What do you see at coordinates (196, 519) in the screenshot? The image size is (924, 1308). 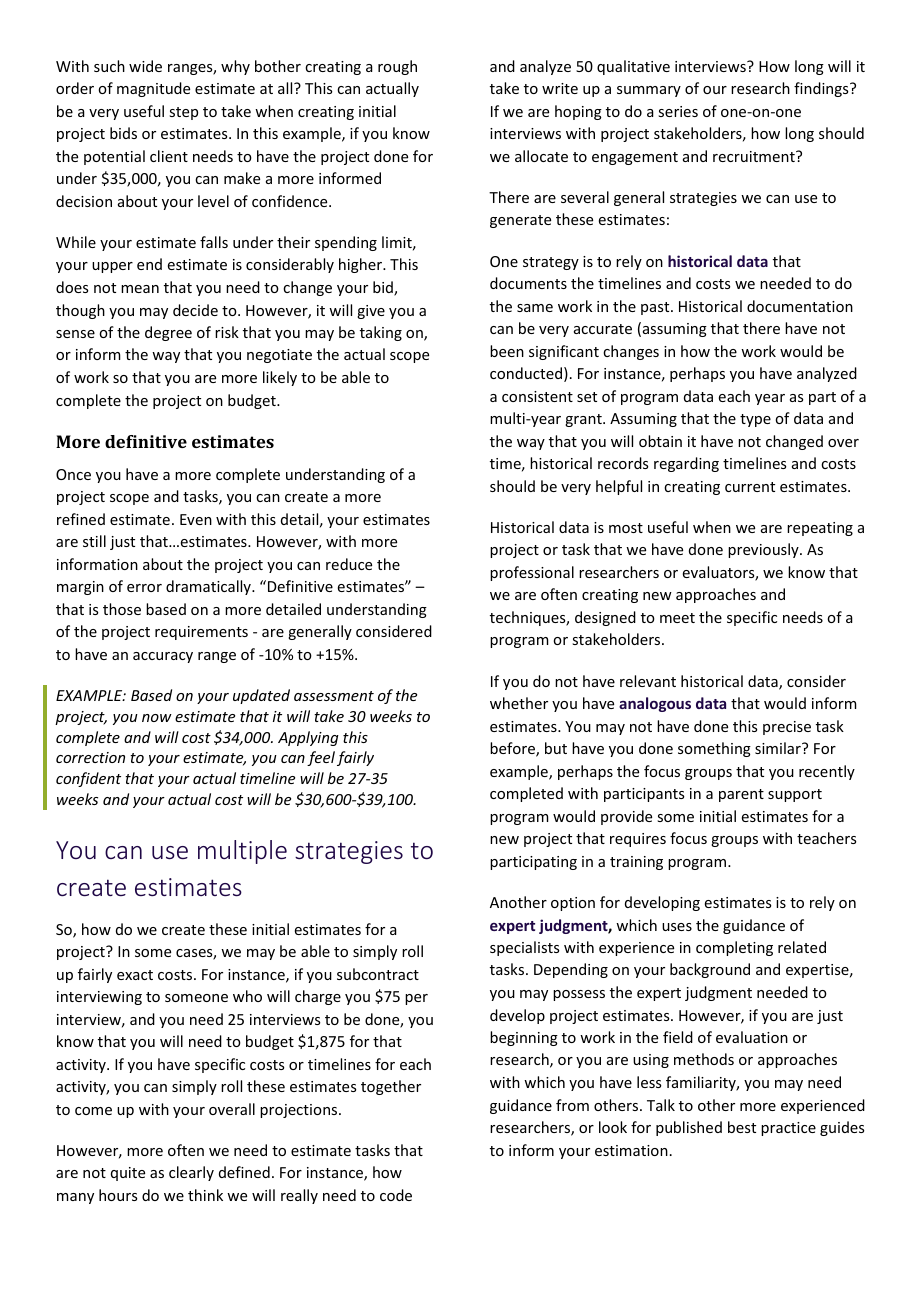 I see `Even` at bounding box center [196, 519].
